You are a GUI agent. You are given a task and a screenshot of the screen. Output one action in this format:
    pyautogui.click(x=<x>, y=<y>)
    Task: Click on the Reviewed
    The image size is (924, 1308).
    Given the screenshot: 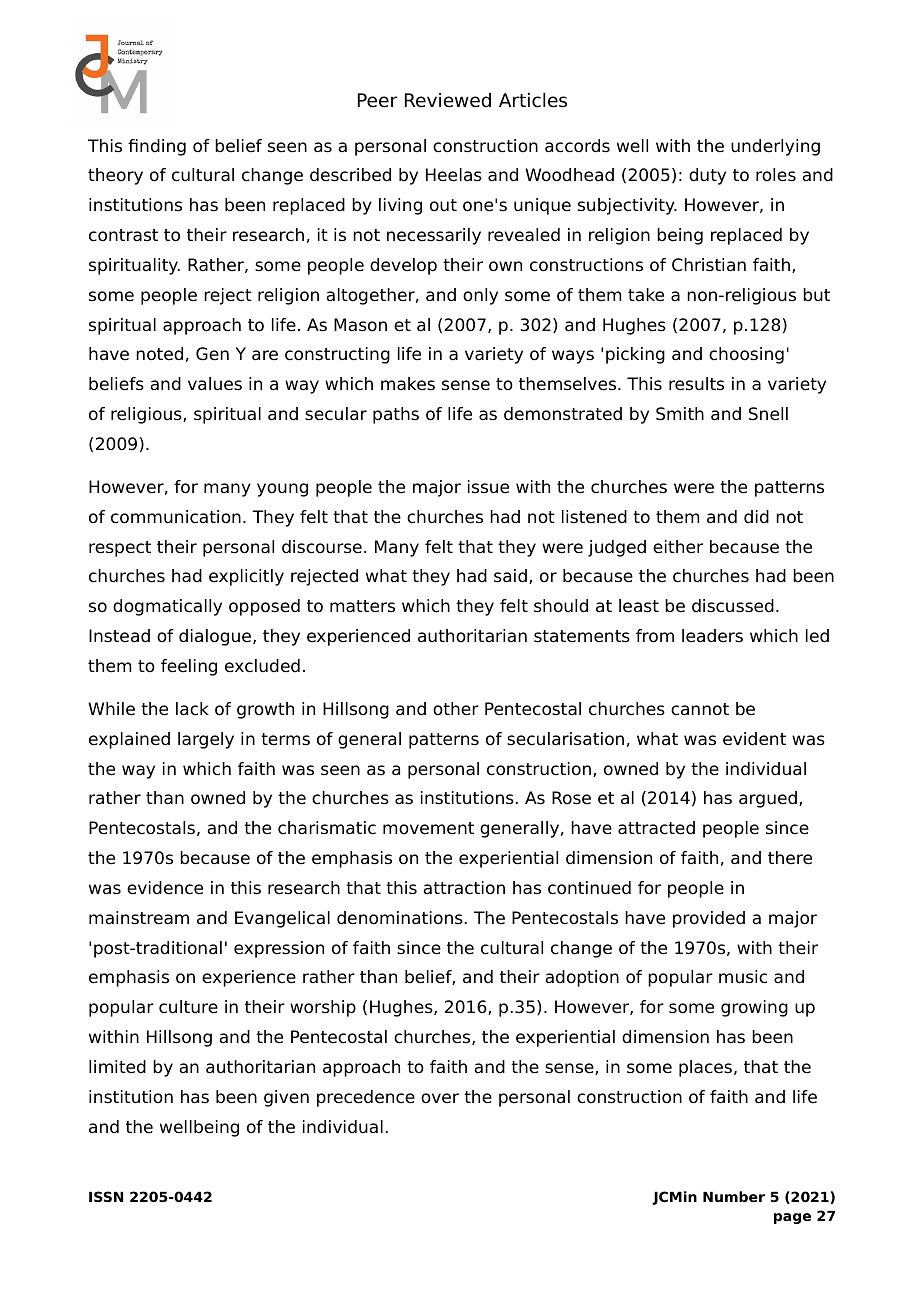 What is the action you would take?
    pyautogui.click(x=448, y=100)
